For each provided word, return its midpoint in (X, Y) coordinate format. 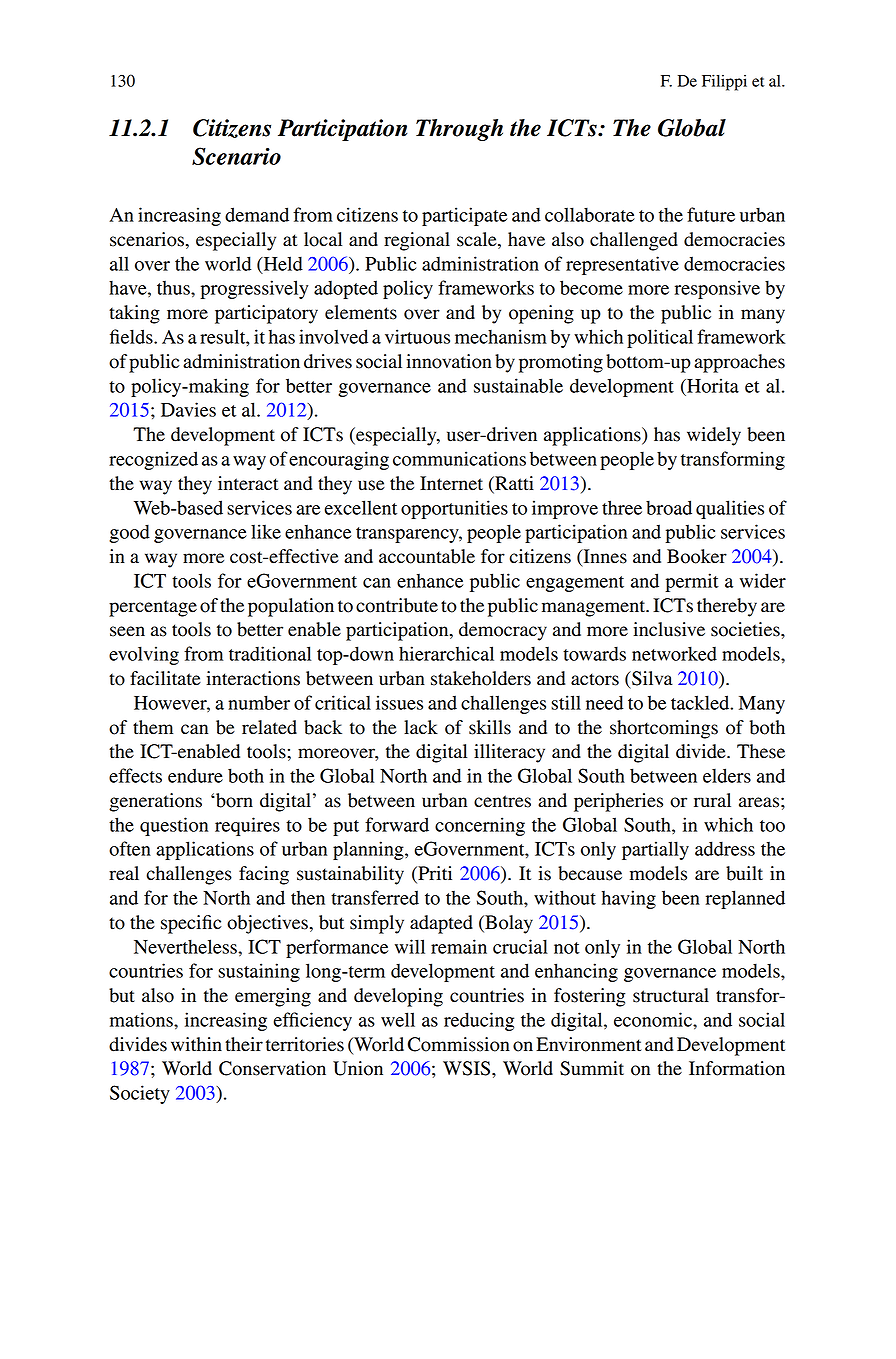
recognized (153, 460)
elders (727, 775)
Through (459, 130)
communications (459, 458)
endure (195, 775)
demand (257, 214)
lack (421, 727)
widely (714, 436)
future (711, 214)
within (196, 1044)
